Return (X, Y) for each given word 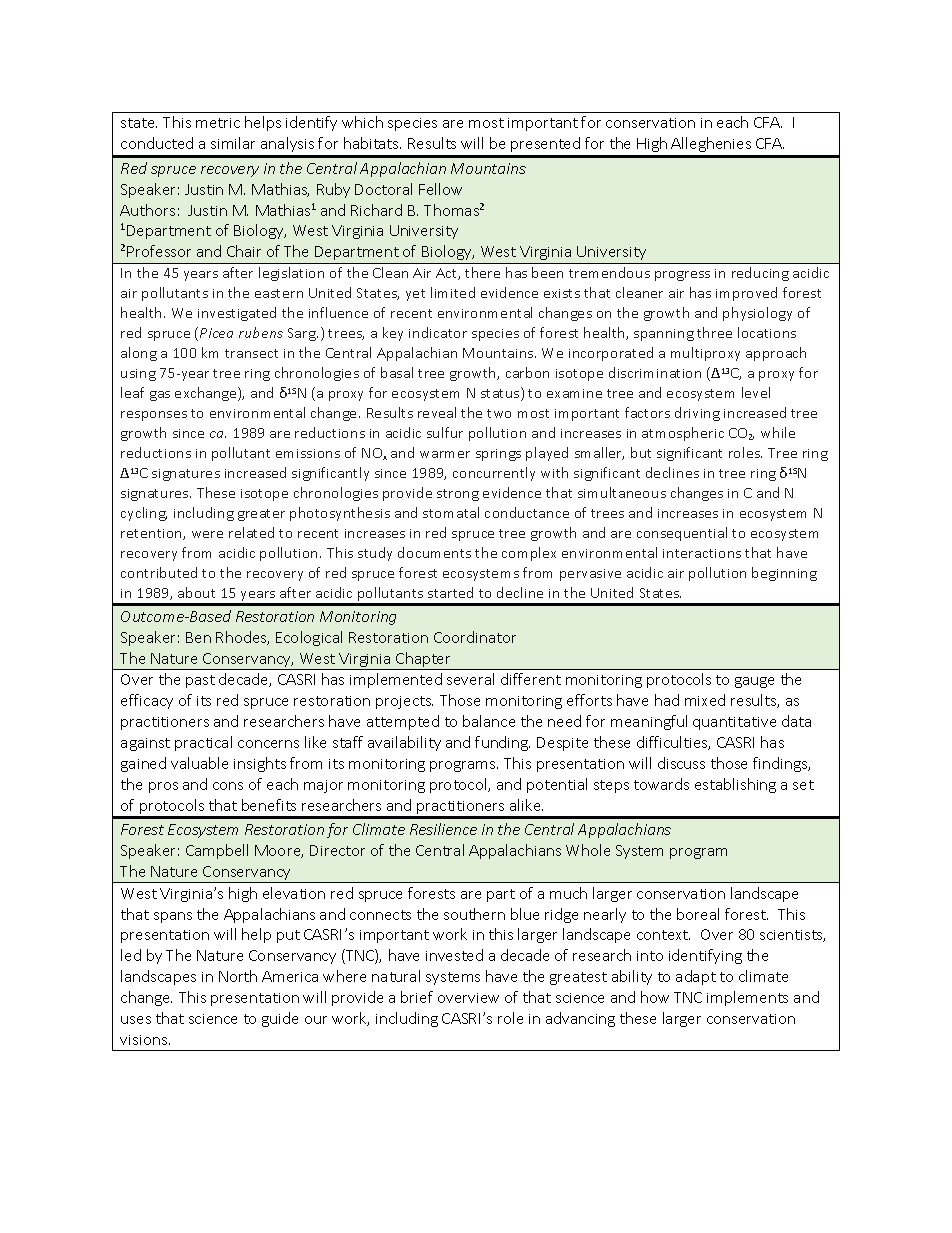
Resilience (443, 829)
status (501, 394)
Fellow (440, 189)
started (450, 592)
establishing (735, 785)
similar (233, 143)
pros (163, 787)
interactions (702, 553)
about (196, 592)
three (714, 332)
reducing (760, 274)
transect (251, 353)
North (238, 976)
